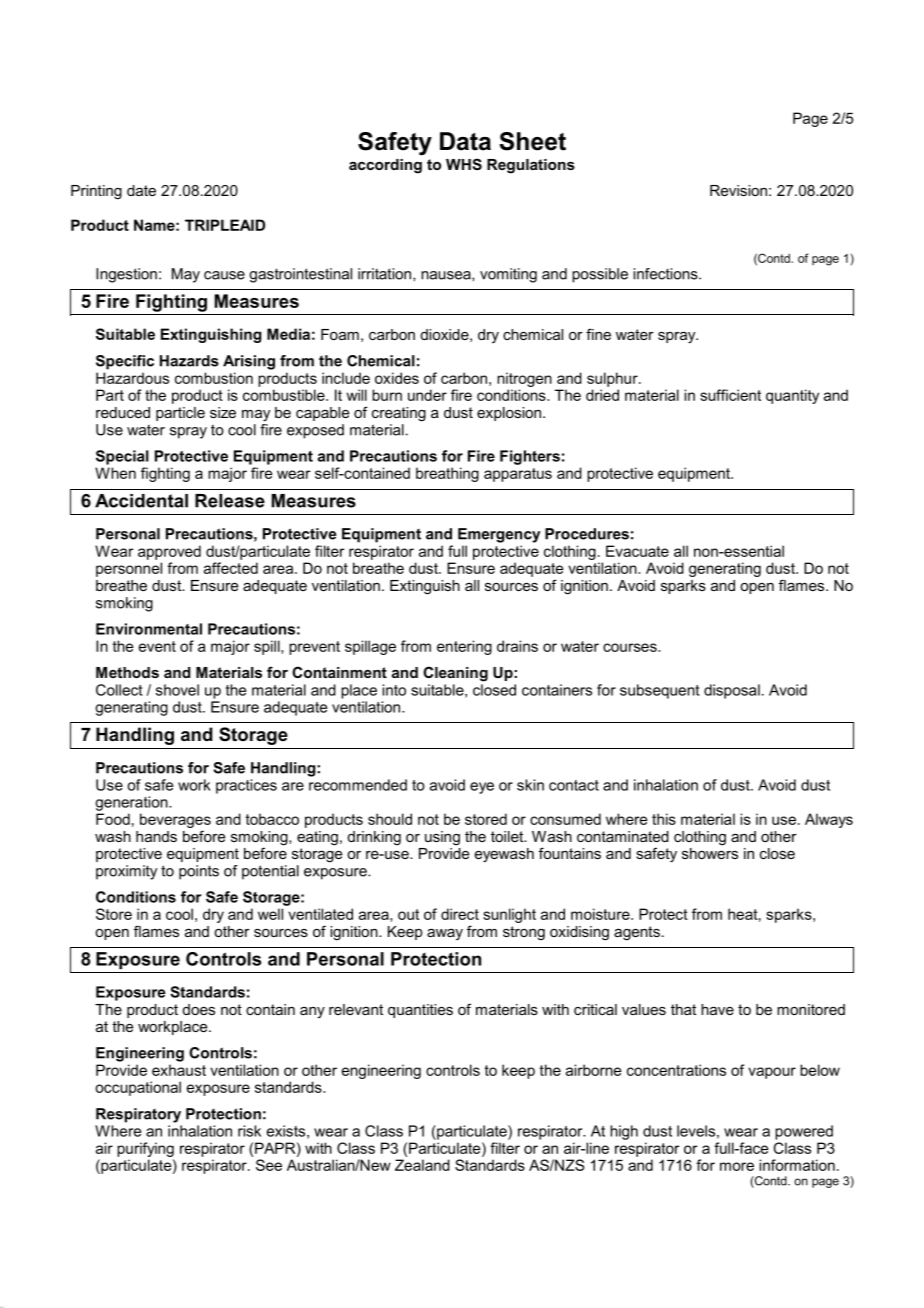 Image resolution: width=924 pixels, height=1308 pixels. What do you see at coordinates (464, 164) in the screenshot?
I see `WHS` at bounding box center [464, 164].
